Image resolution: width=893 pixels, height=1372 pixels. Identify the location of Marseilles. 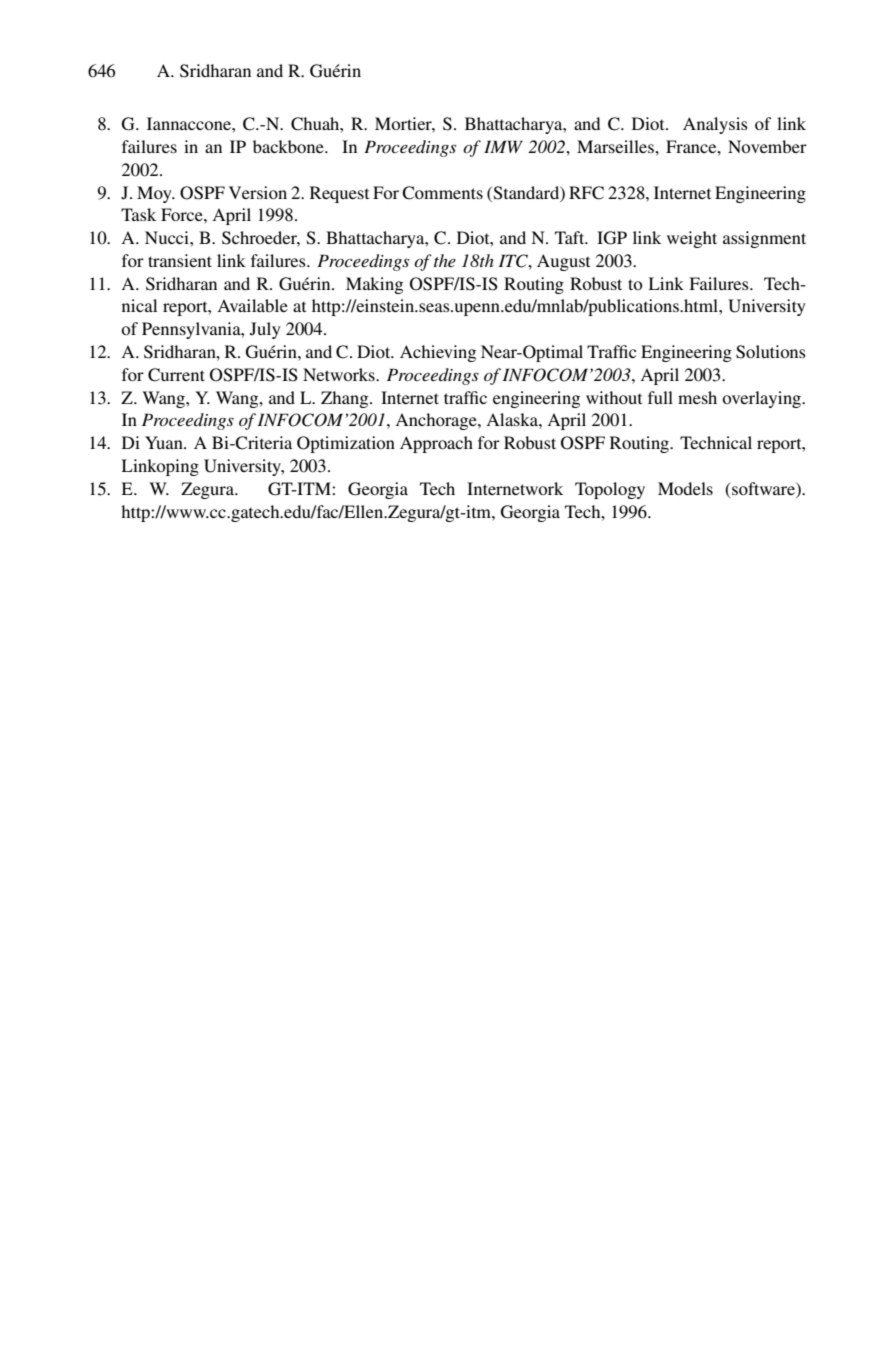
(616, 146).
